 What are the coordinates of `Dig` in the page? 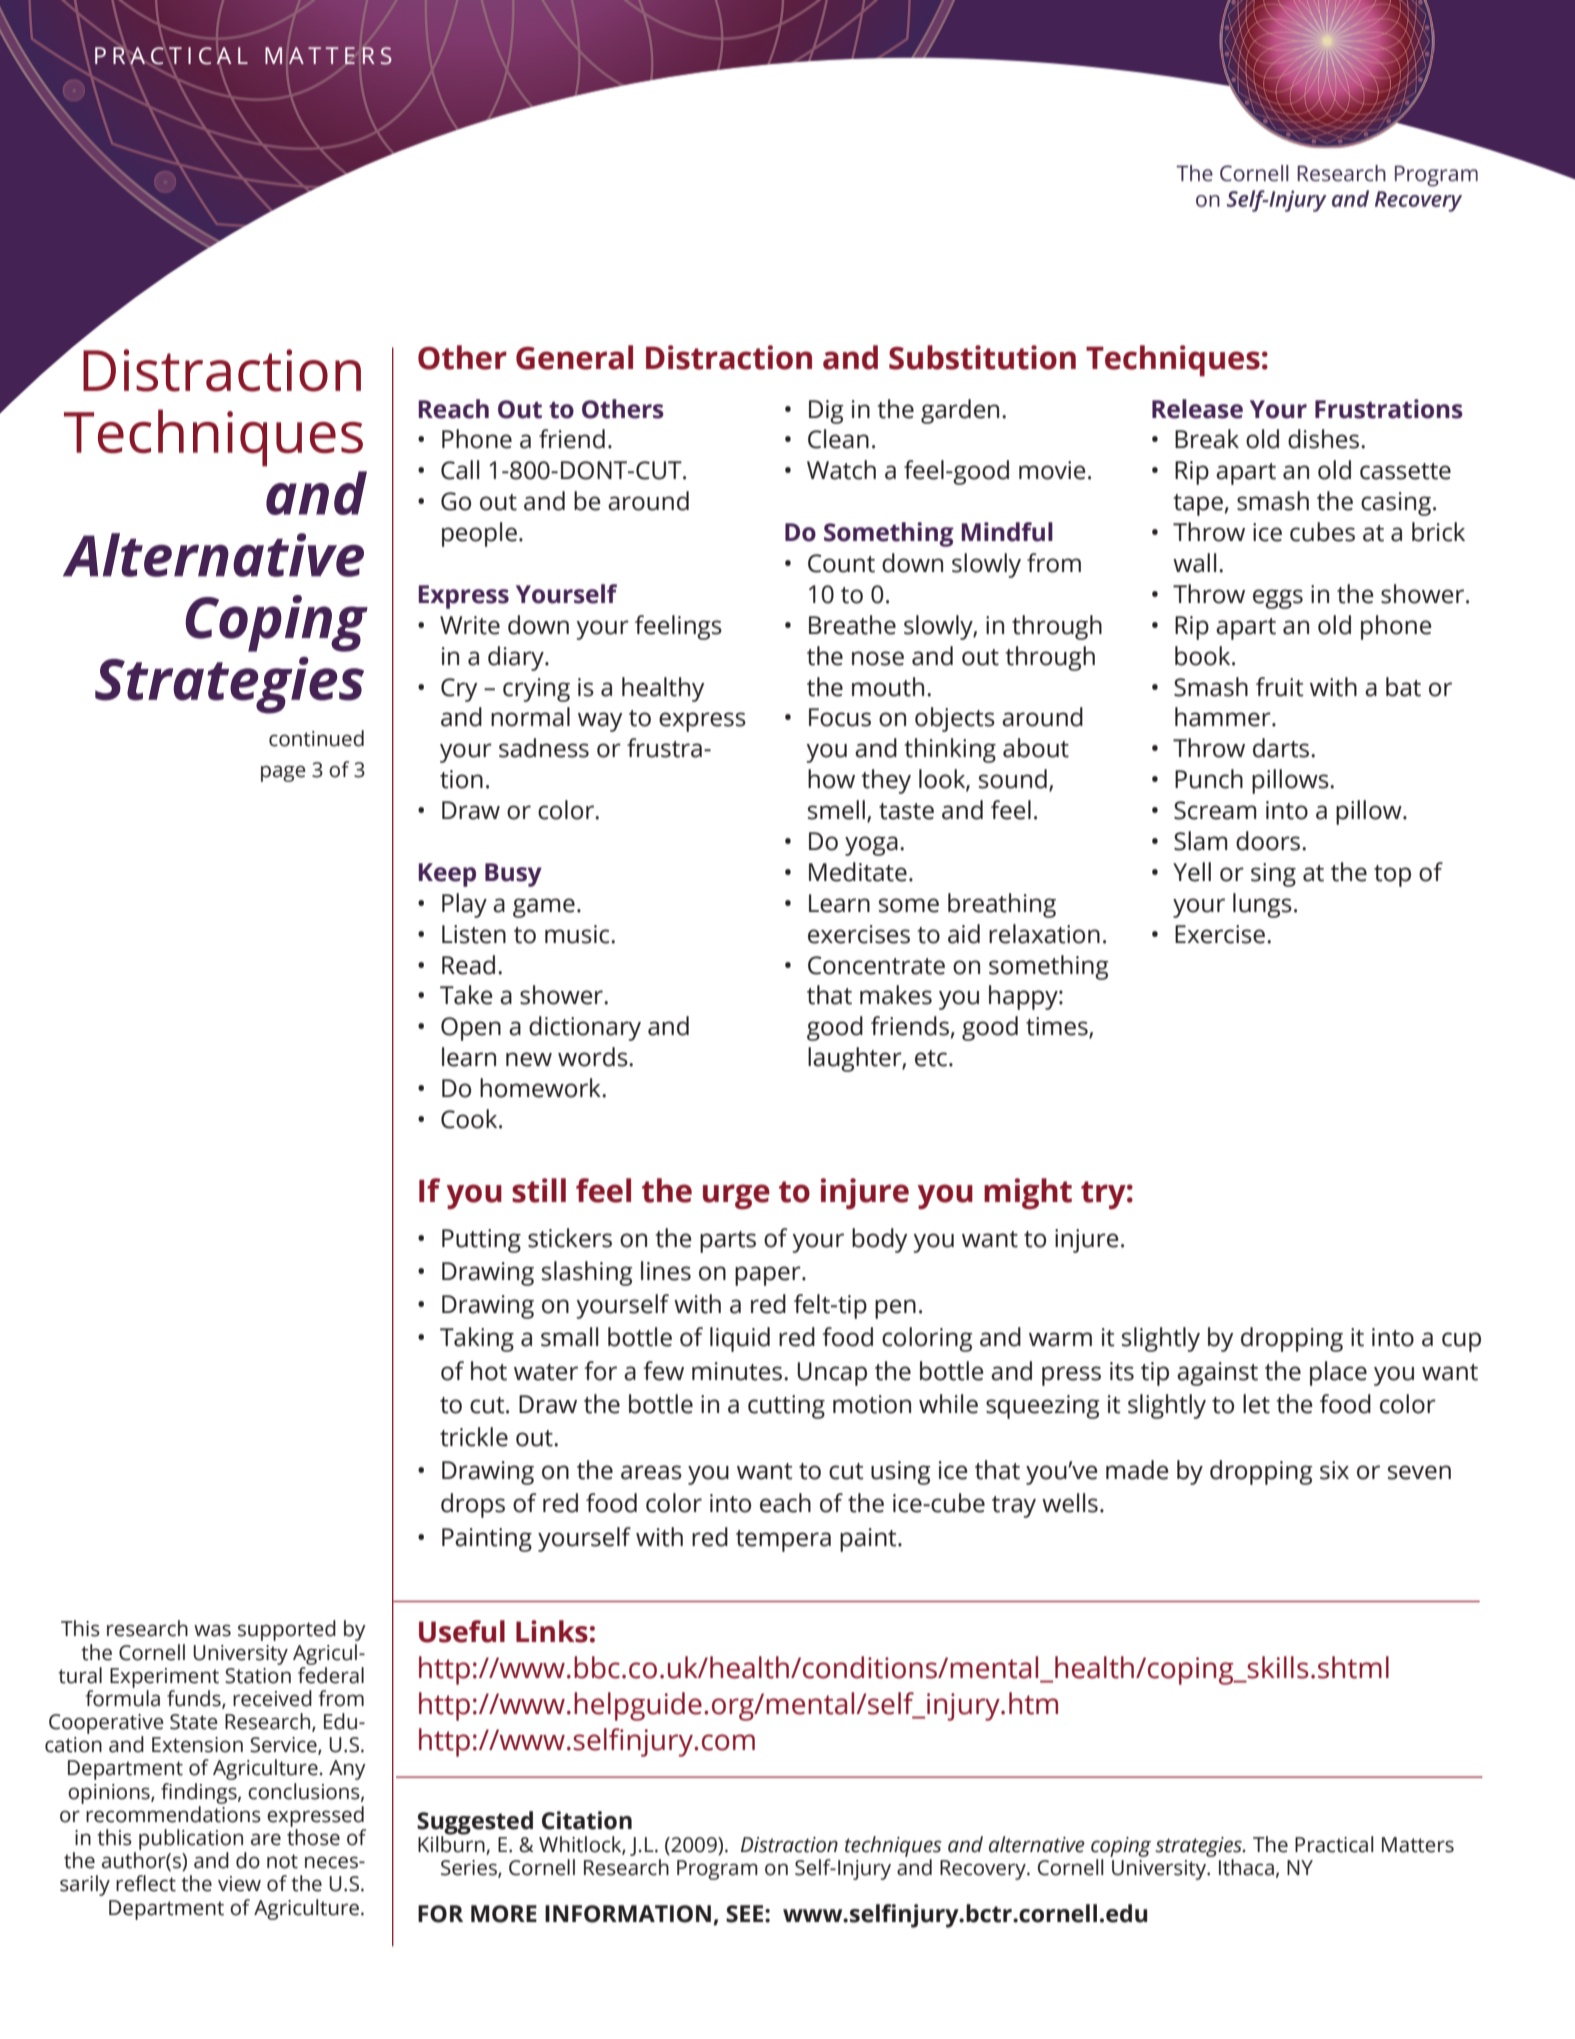 It's located at (826, 412).
